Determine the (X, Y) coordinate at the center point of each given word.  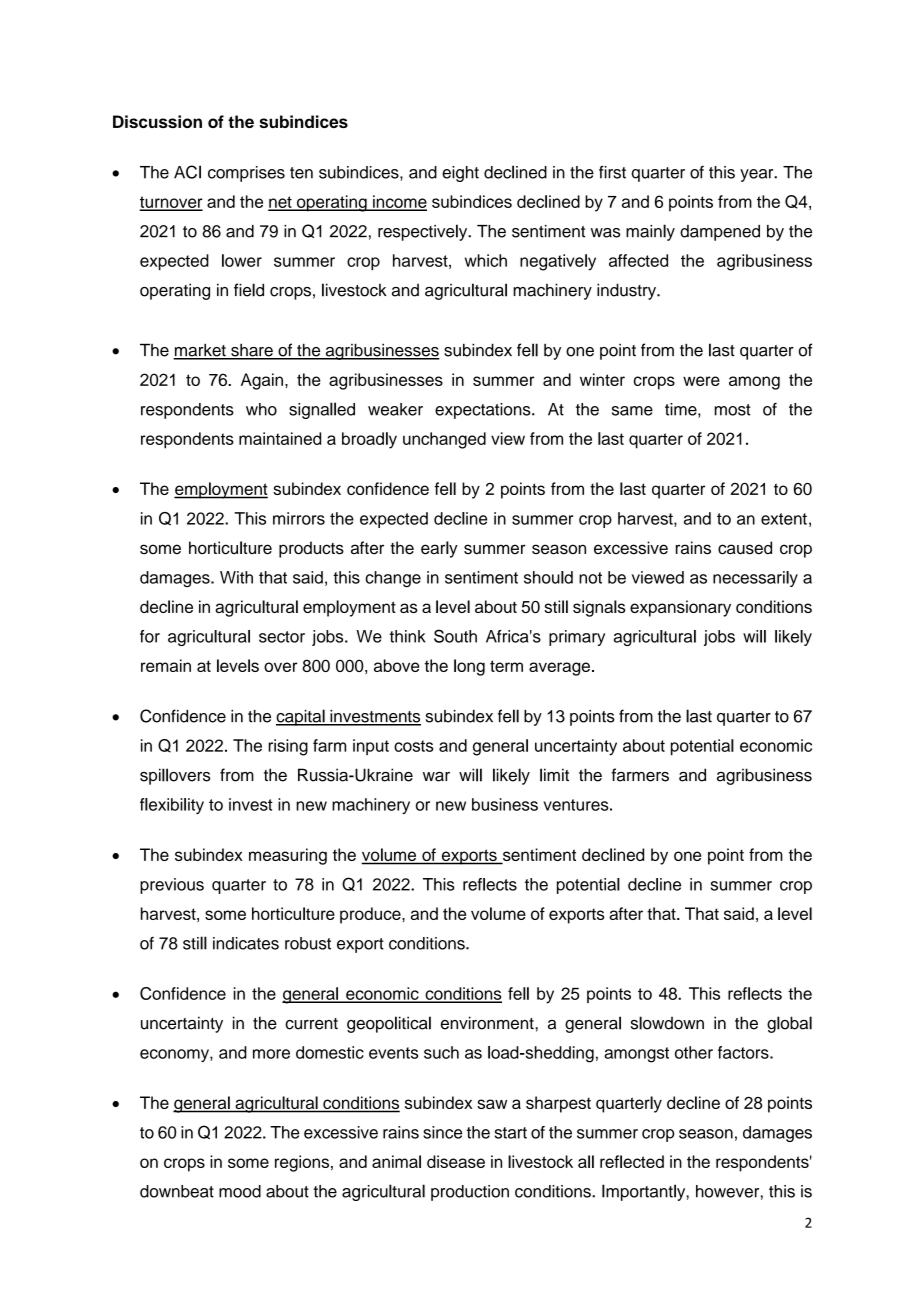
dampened (720, 233)
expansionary (680, 608)
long (469, 667)
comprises (246, 174)
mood (240, 1191)
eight (460, 174)
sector (282, 637)
